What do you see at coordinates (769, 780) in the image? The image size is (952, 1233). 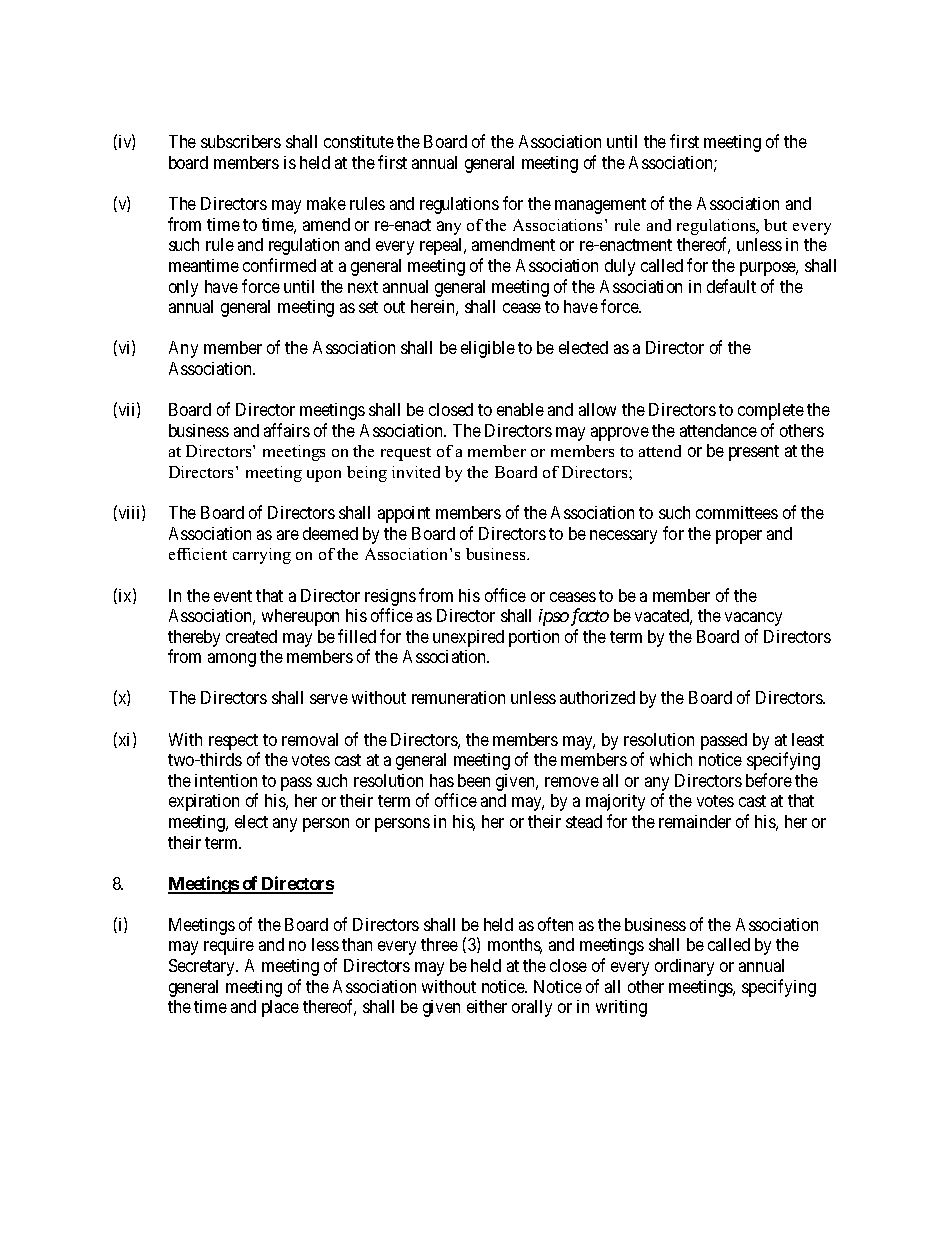 I see `before` at bounding box center [769, 780].
